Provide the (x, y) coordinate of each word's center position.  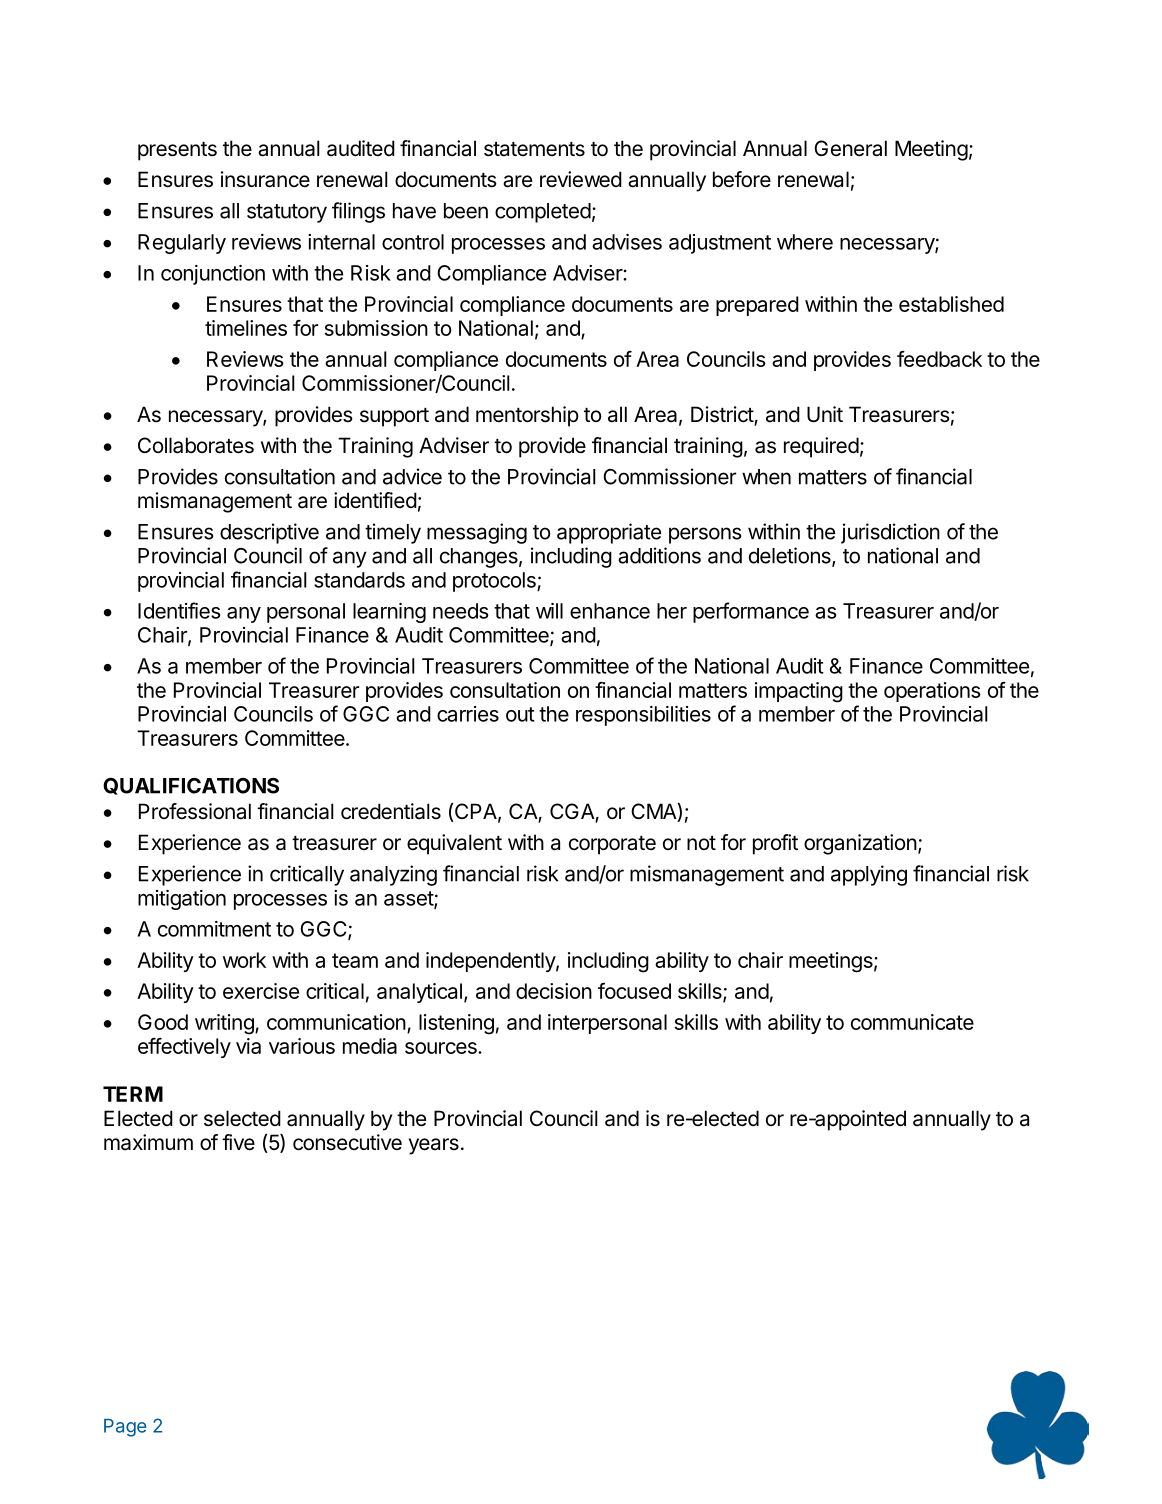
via (248, 1046)
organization (860, 844)
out (520, 714)
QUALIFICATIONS (191, 786)
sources (442, 1048)
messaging (477, 533)
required (821, 447)
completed (543, 213)
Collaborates (196, 445)
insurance (265, 179)
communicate (912, 1022)
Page (125, 1428)
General (850, 148)
